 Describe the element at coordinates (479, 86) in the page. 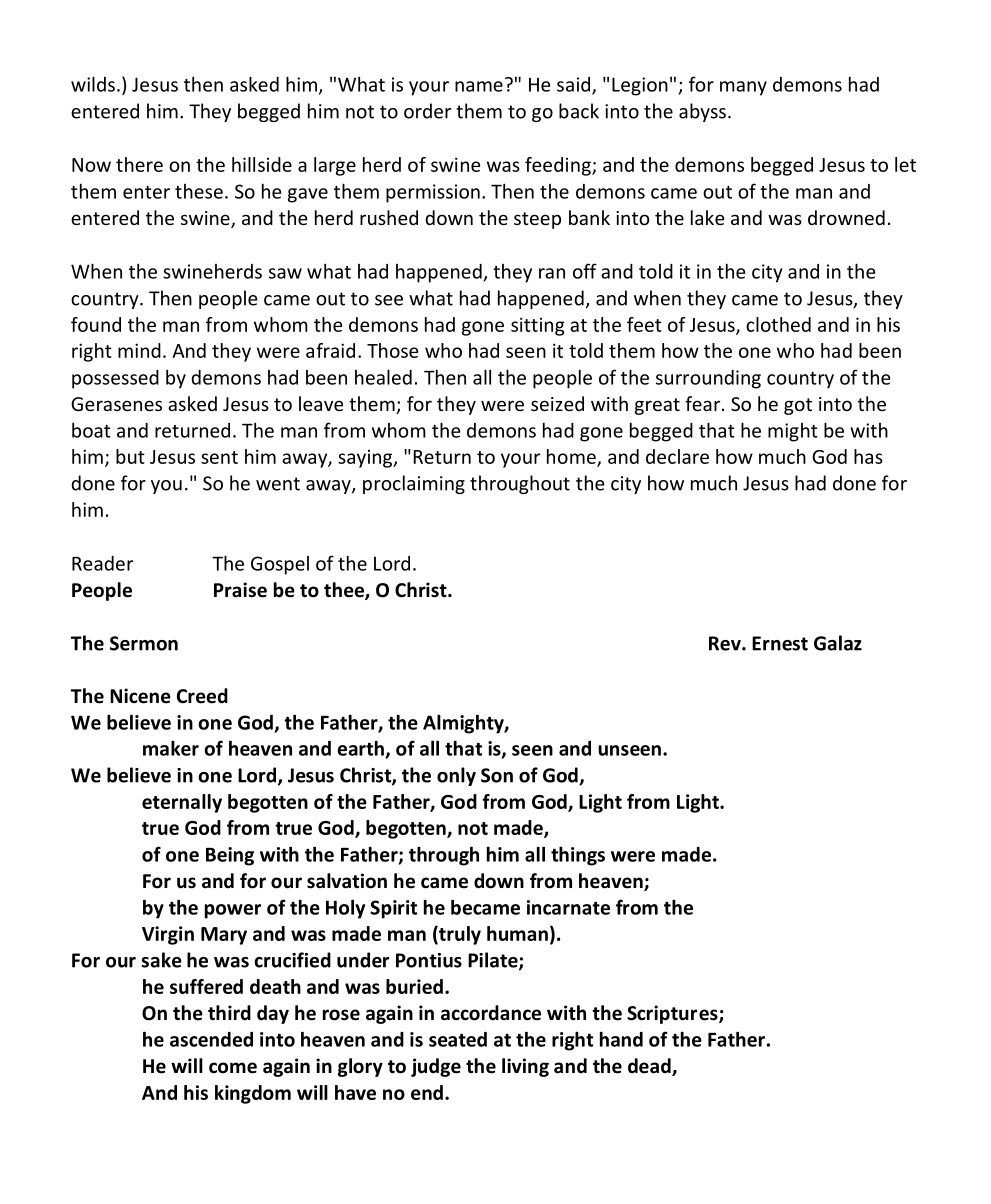

I see `name` at that location.
